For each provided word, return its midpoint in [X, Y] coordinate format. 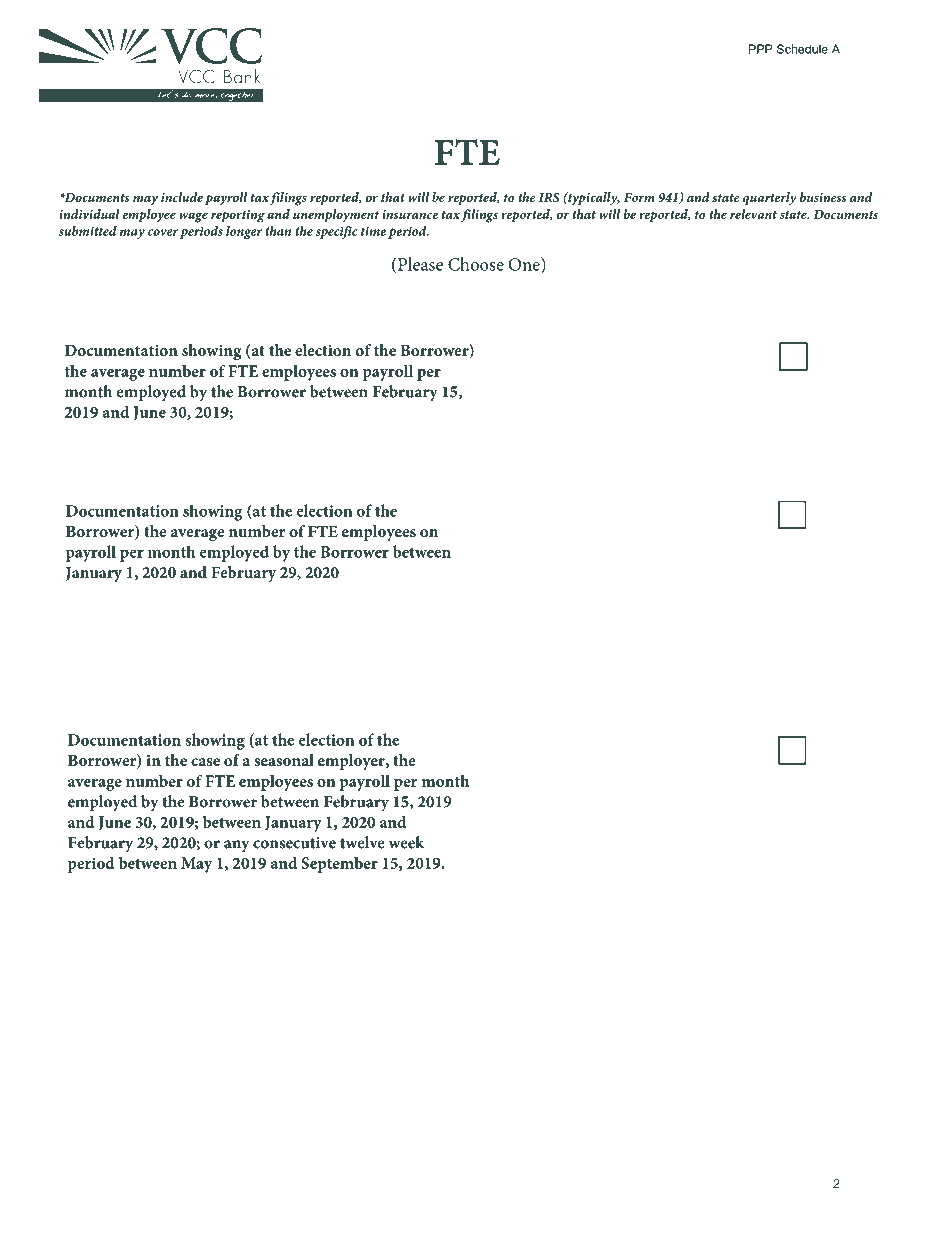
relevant [753, 214]
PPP [760, 49]
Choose [476, 264]
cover [163, 232]
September [339, 865]
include [182, 197]
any [236, 846]
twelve [362, 842]
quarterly [769, 199]
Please [420, 264]
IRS [549, 197]
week [406, 842]
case [205, 762]
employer [352, 762]
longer [244, 232]
